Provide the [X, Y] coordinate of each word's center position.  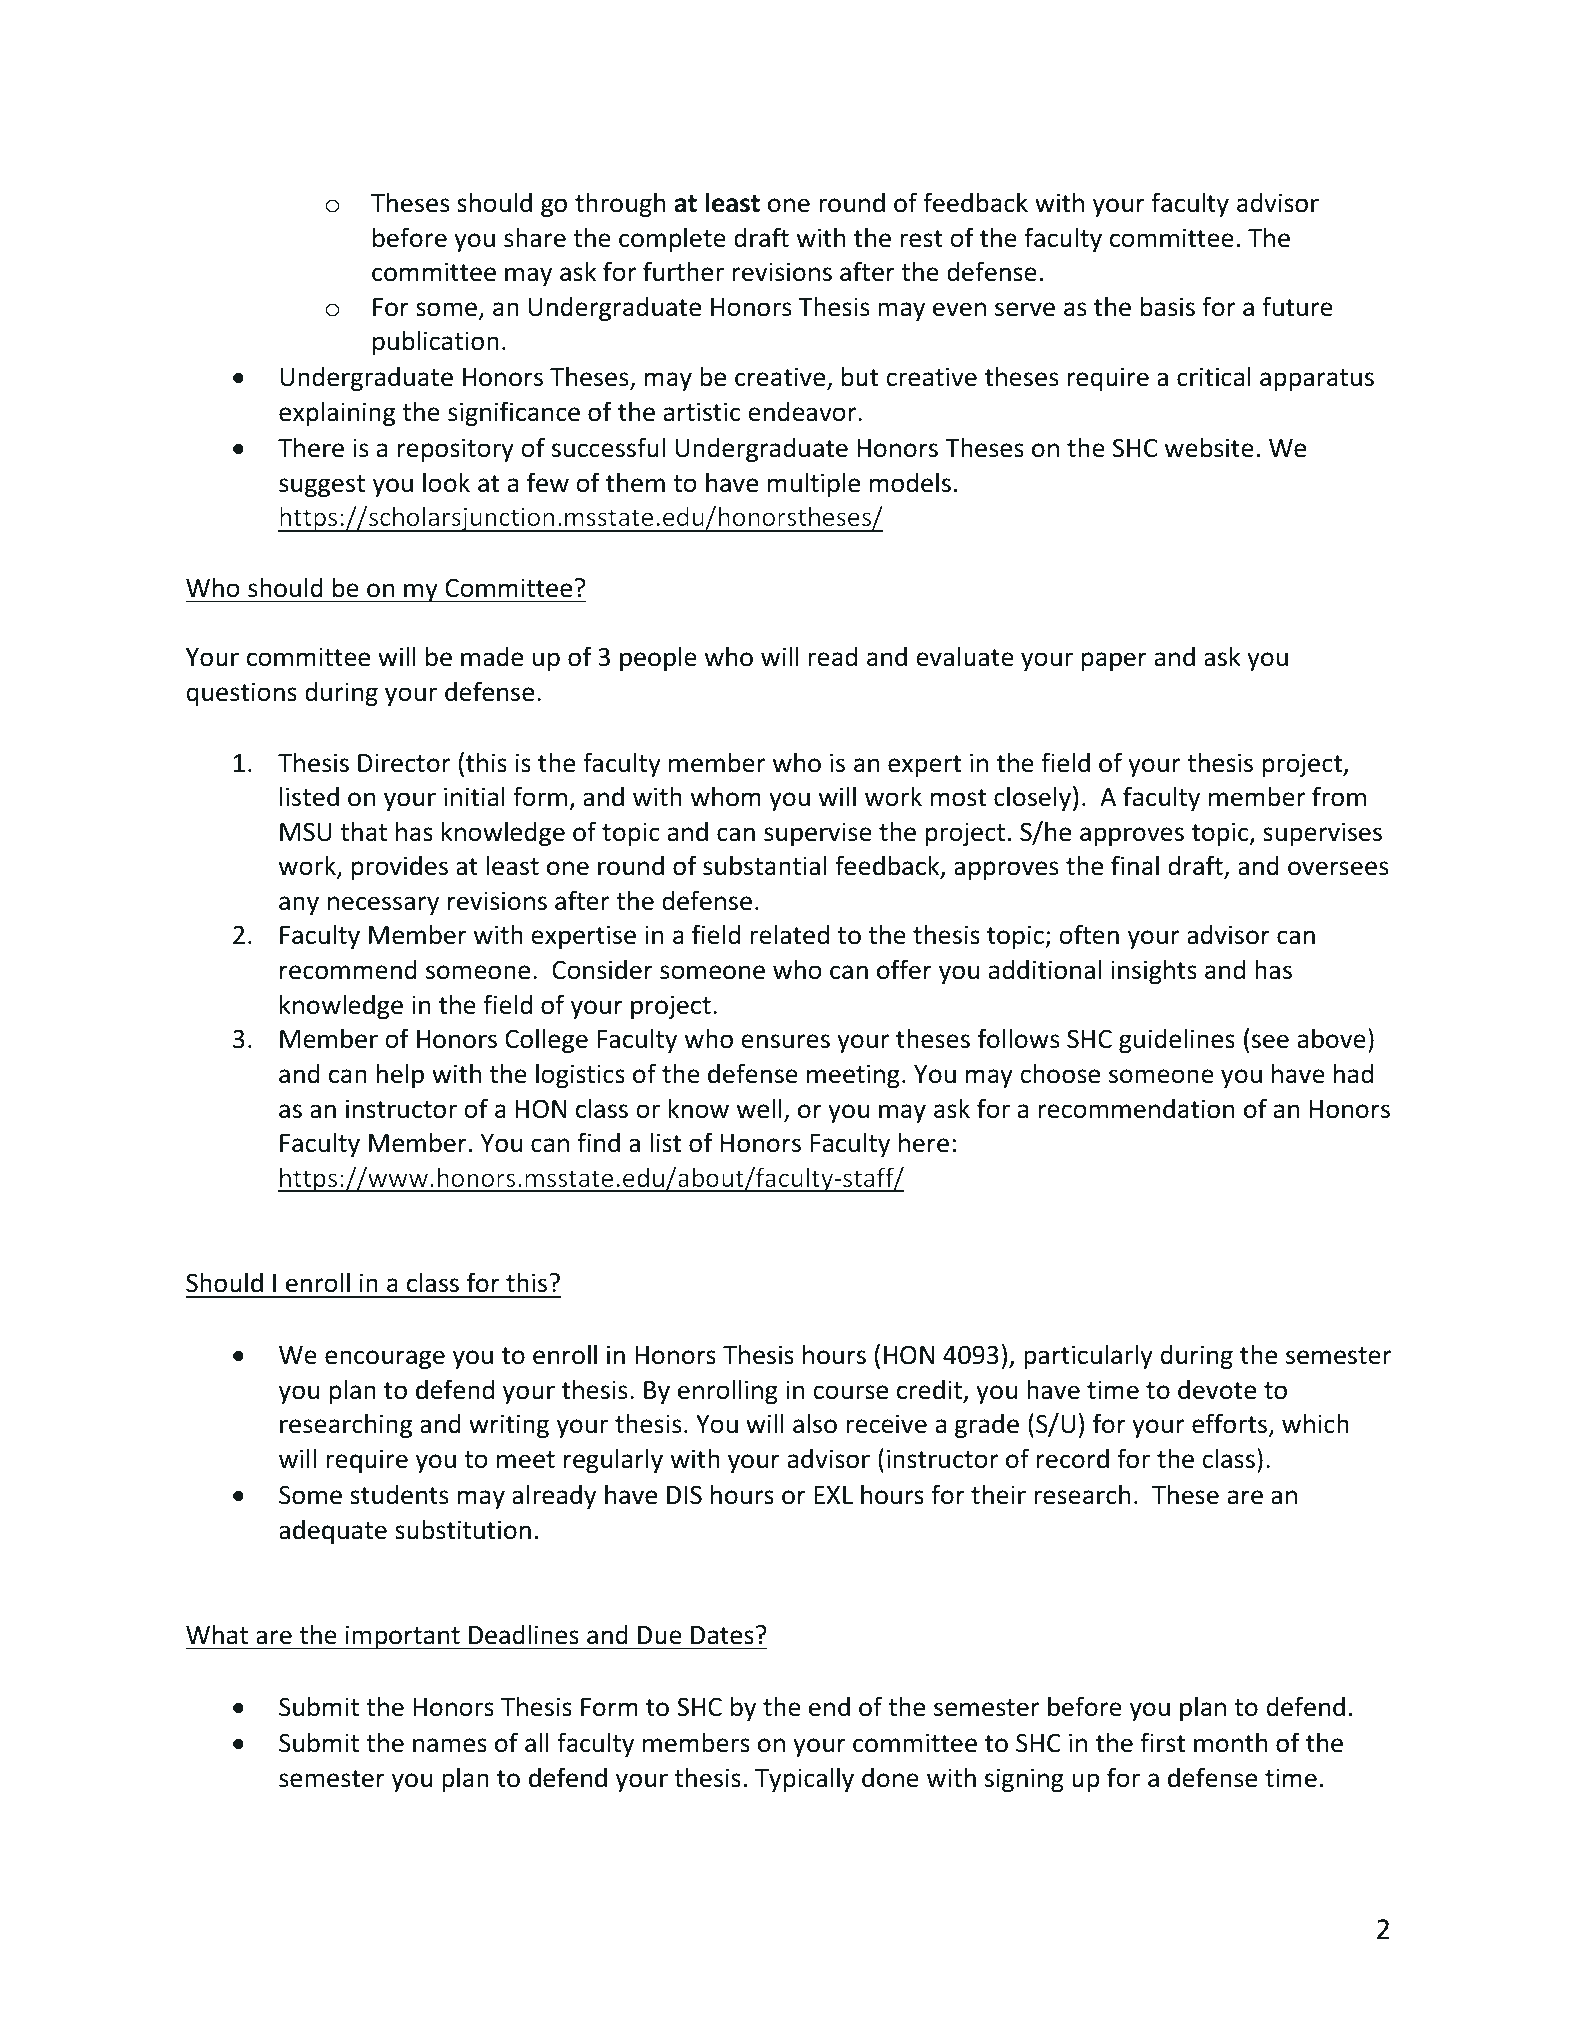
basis [1168, 306]
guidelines [1177, 1040]
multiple [814, 484]
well [759, 1108]
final [1135, 865]
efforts [1231, 1425]
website [1209, 447]
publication [436, 342]
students [399, 1494]
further [683, 271]
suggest [322, 486]
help [400, 1075]
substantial [765, 865]
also [815, 1423]
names [450, 1745]
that [363, 831]
